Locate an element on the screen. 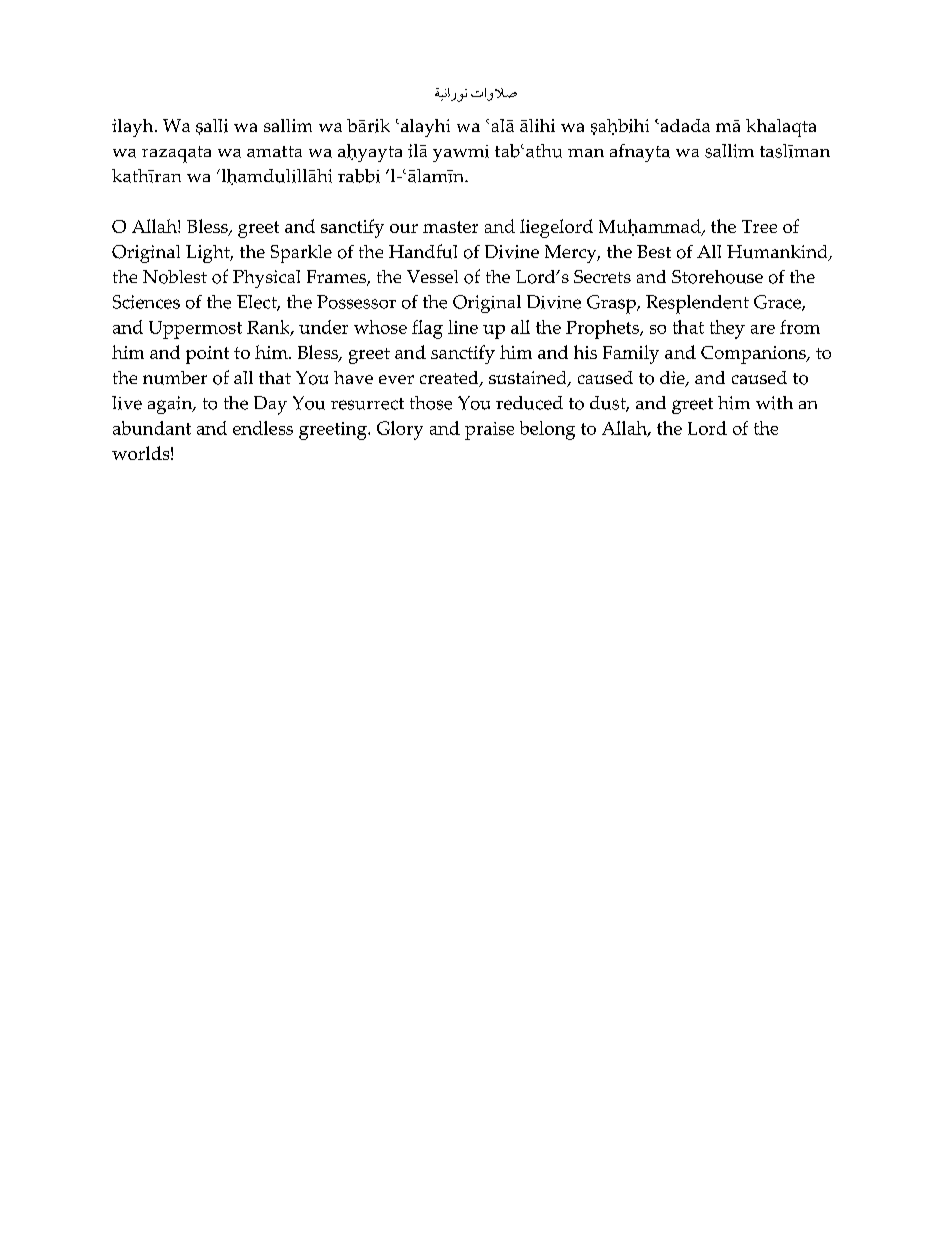 The width and height of the screenshot is (952, 1233). Tree is located at coordinates (759, 226).
